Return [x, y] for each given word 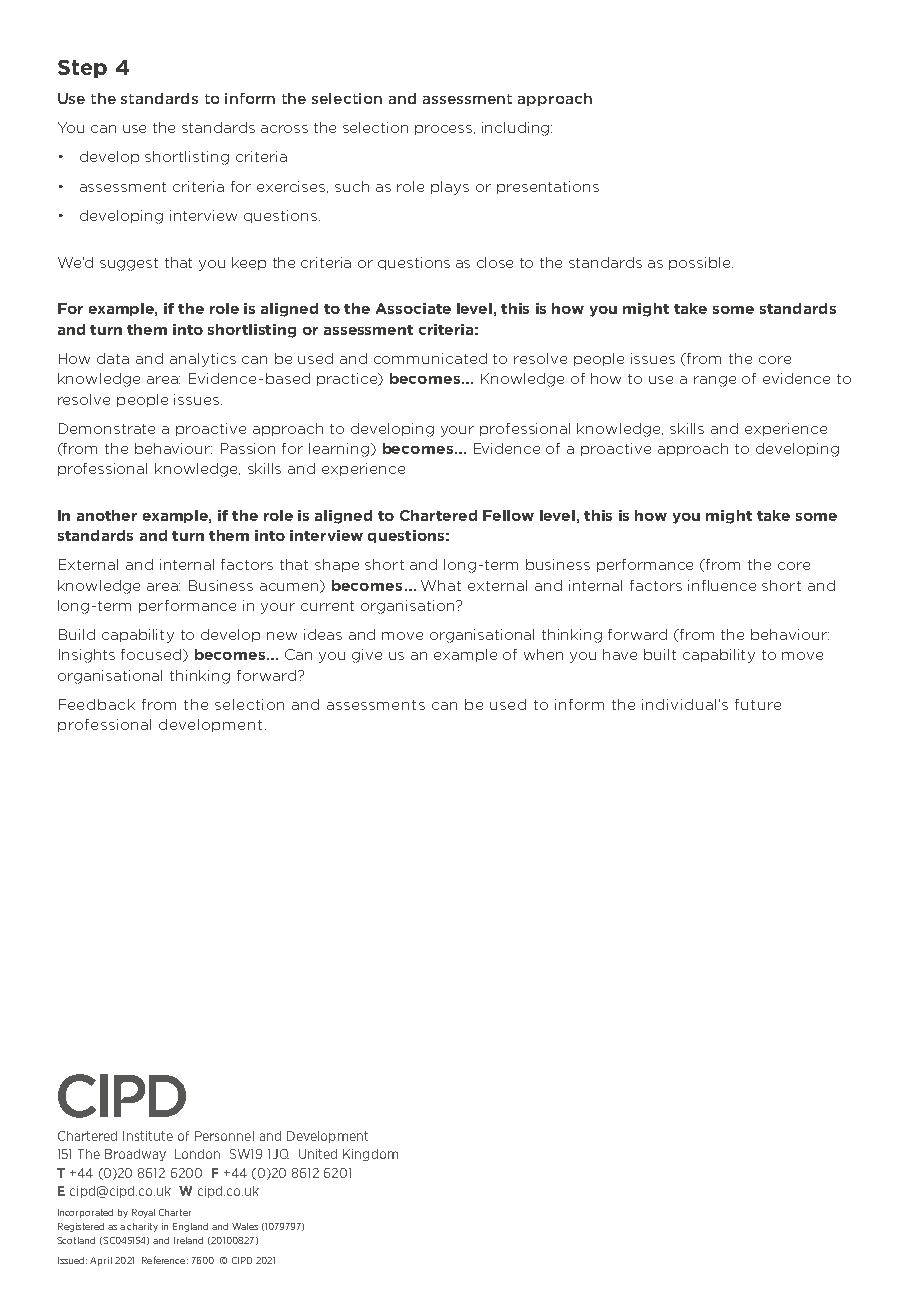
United [318, 1154]
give [367, 656]
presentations [548, 187]
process [445, 130]
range [715, 381]
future [758, 704]
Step [82, 69]
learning [340, 450]
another [107, 515]
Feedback [97, 704]
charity [142, 1227]
